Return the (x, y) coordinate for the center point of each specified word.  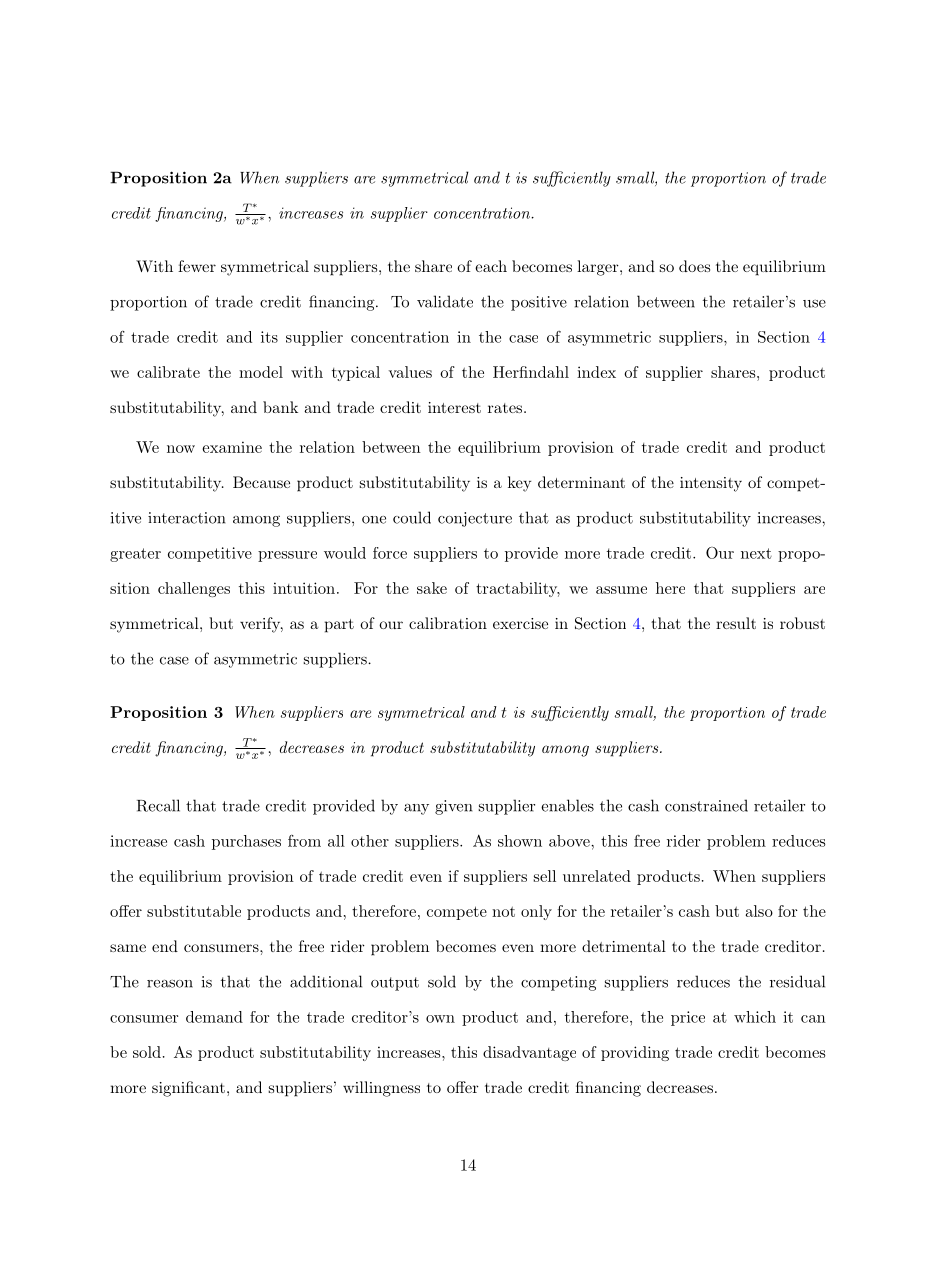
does (694, 266)
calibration (448, 623)
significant (188, 1089)
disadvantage (529, 1053)
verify (261, 625)
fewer (197, 266)
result (736, 623)
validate (445, 301)
